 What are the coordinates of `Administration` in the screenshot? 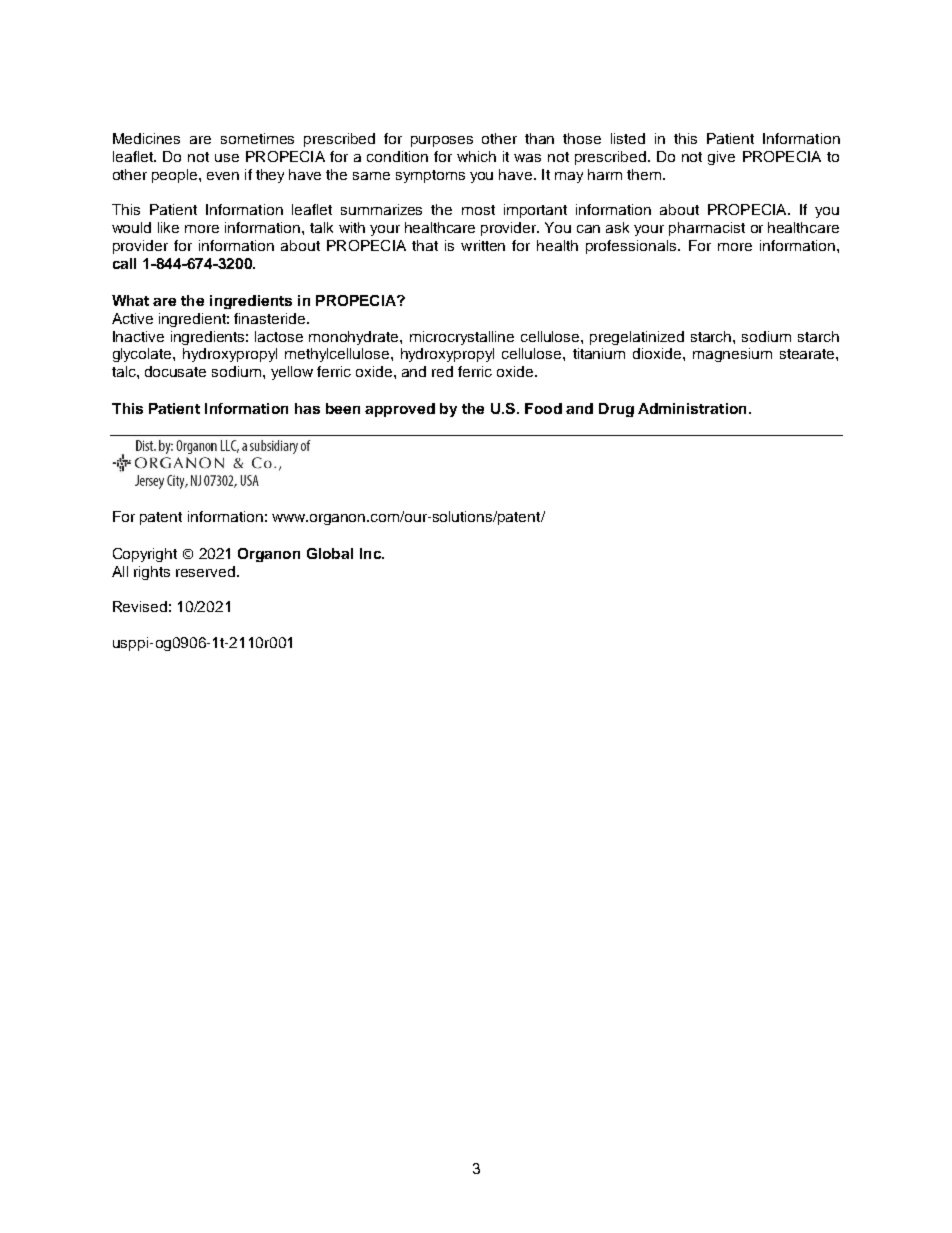 It's located at (692, 408).
